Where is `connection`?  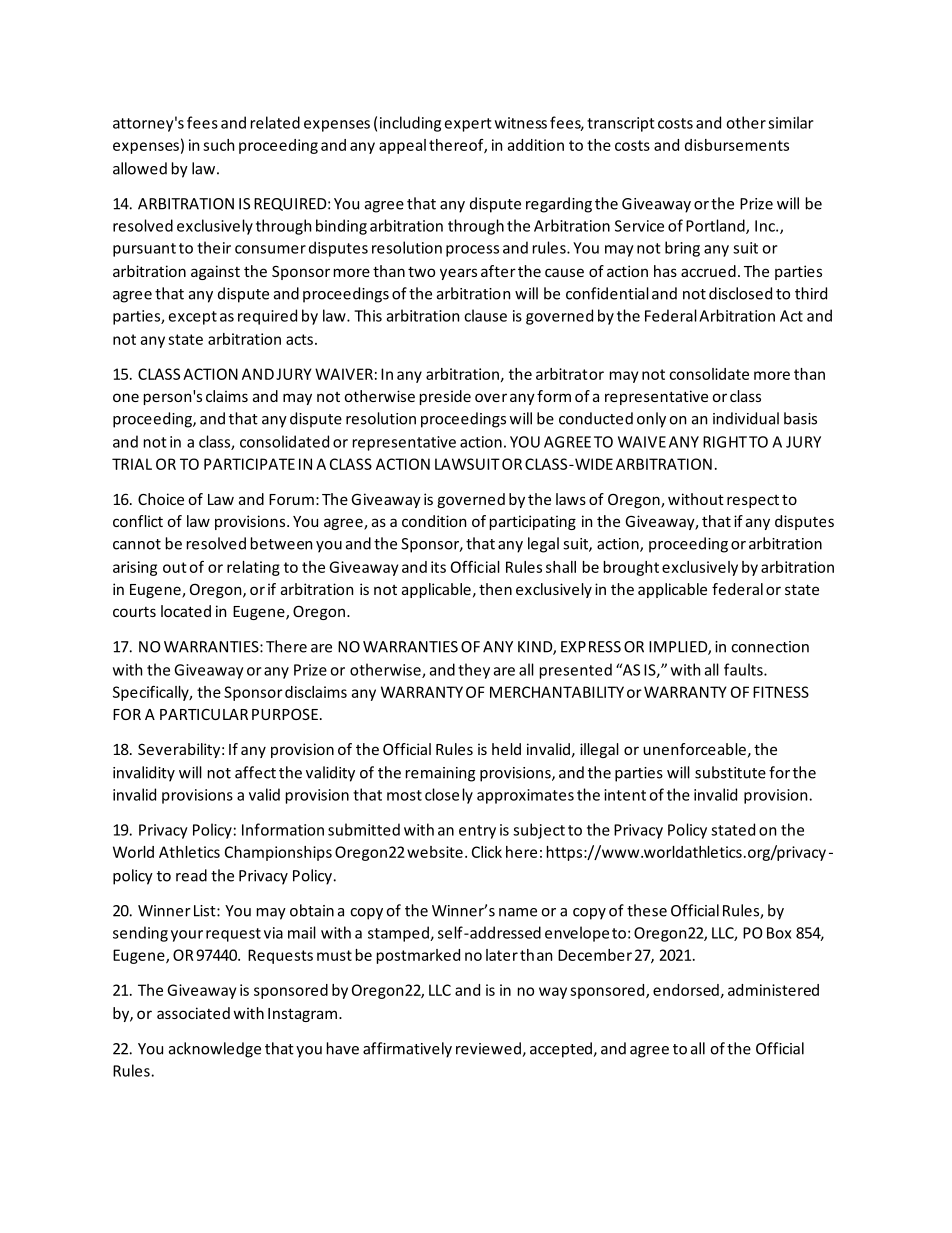
connection is located at coordinates (770, 647).
